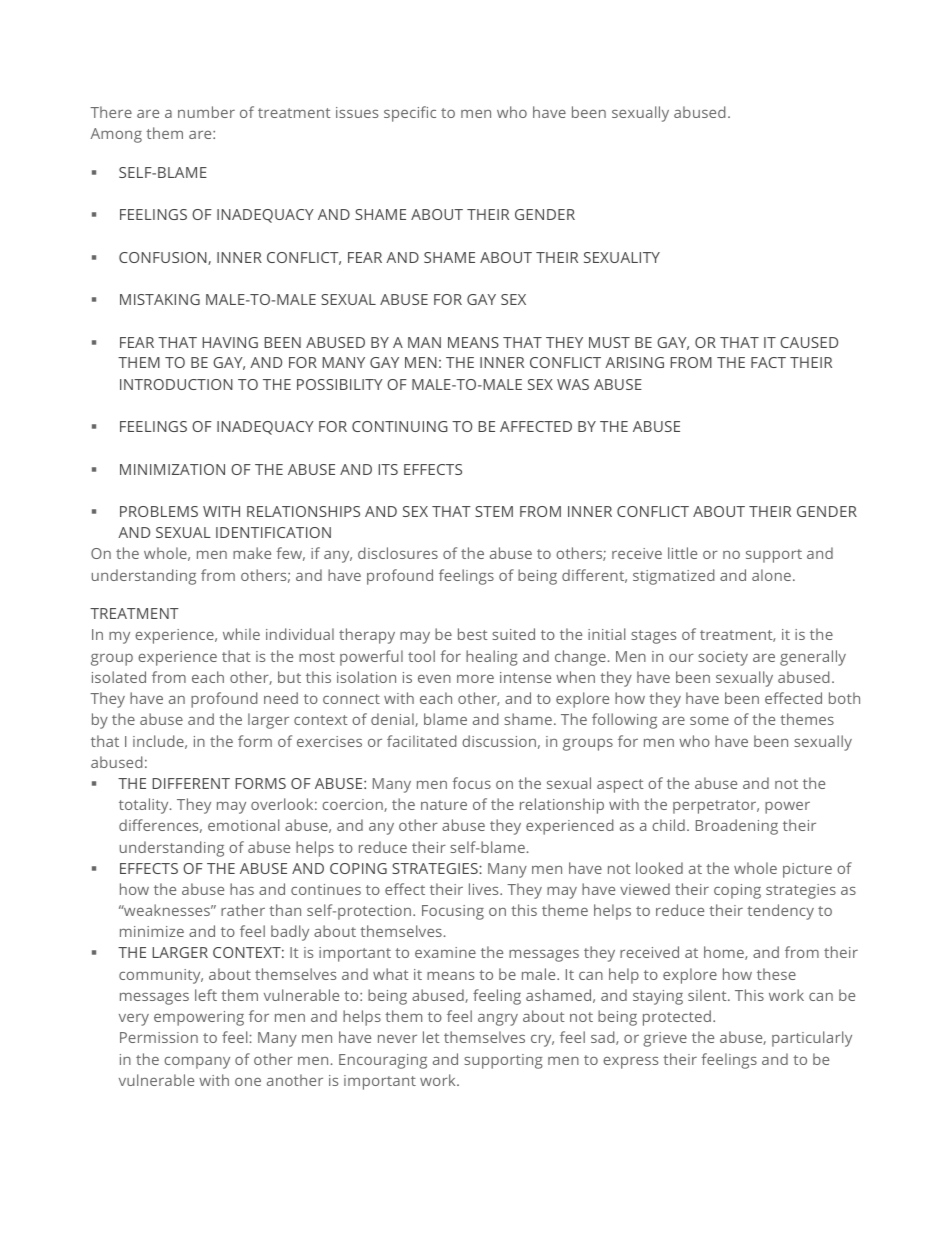 The height and width of the screenshot is (1233, 952). I want to click on number, so click(206, 112).
